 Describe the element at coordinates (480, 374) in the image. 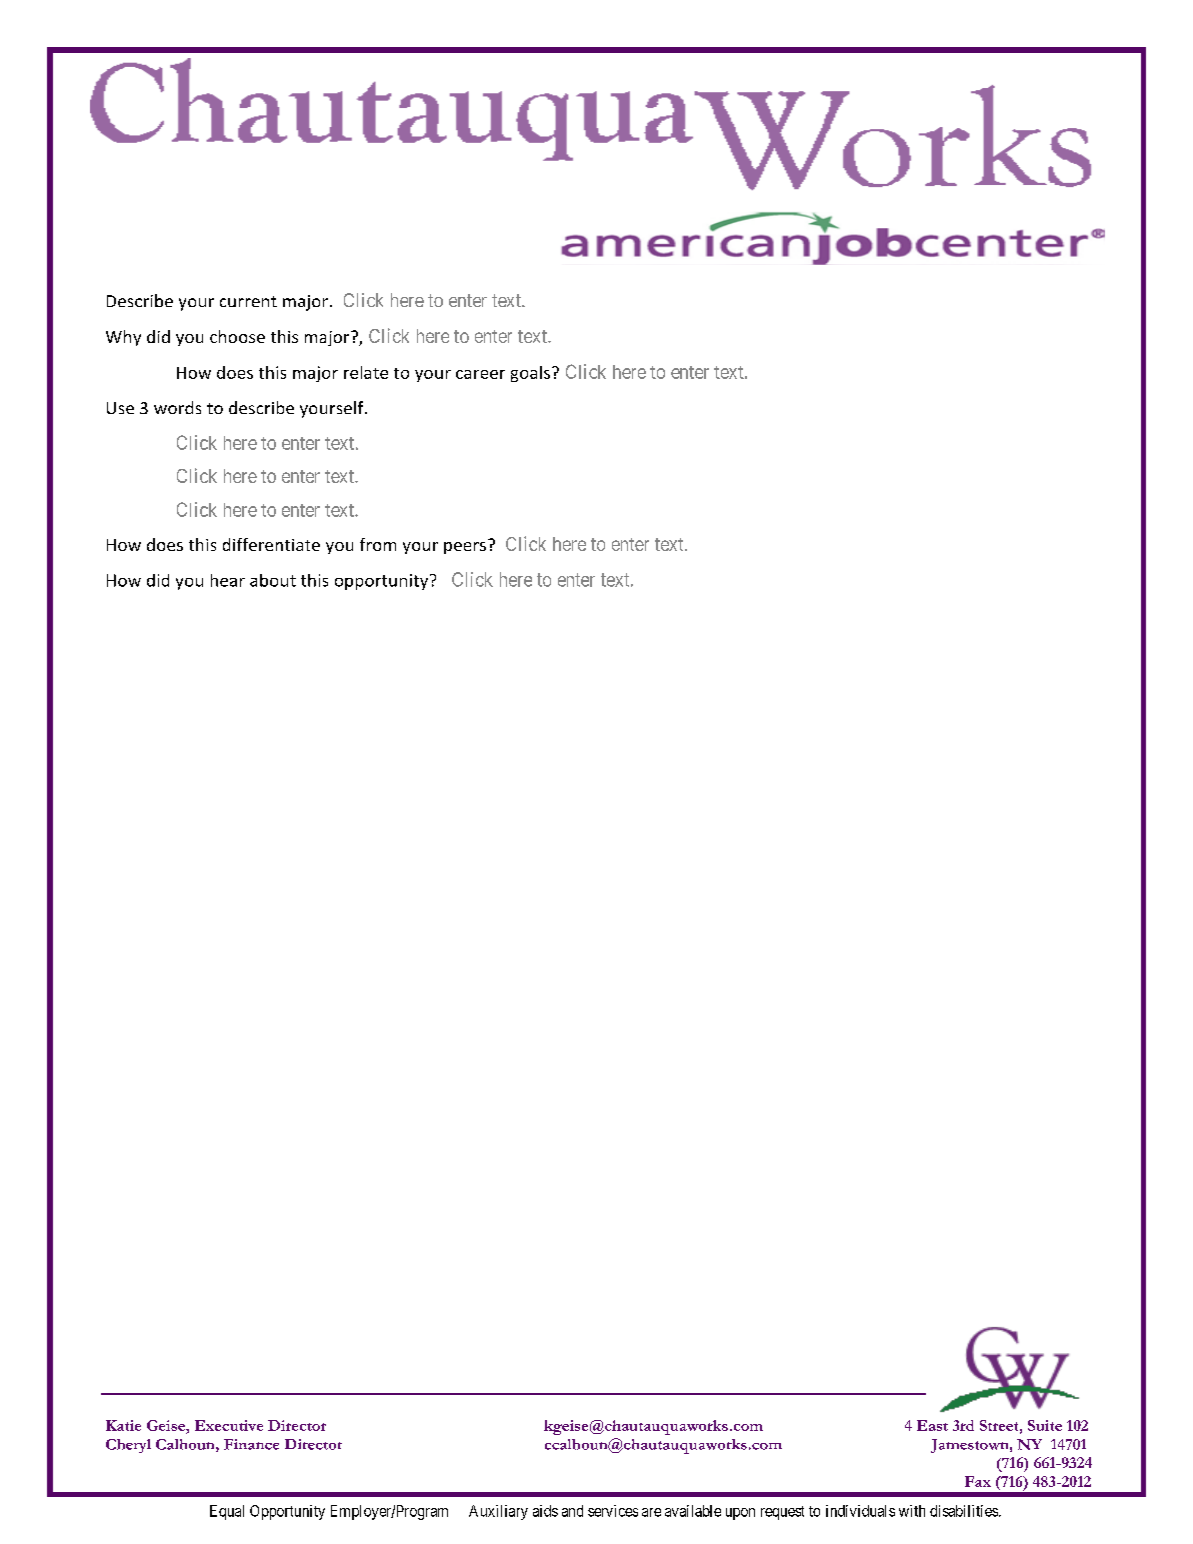

I see `career` at that location.
